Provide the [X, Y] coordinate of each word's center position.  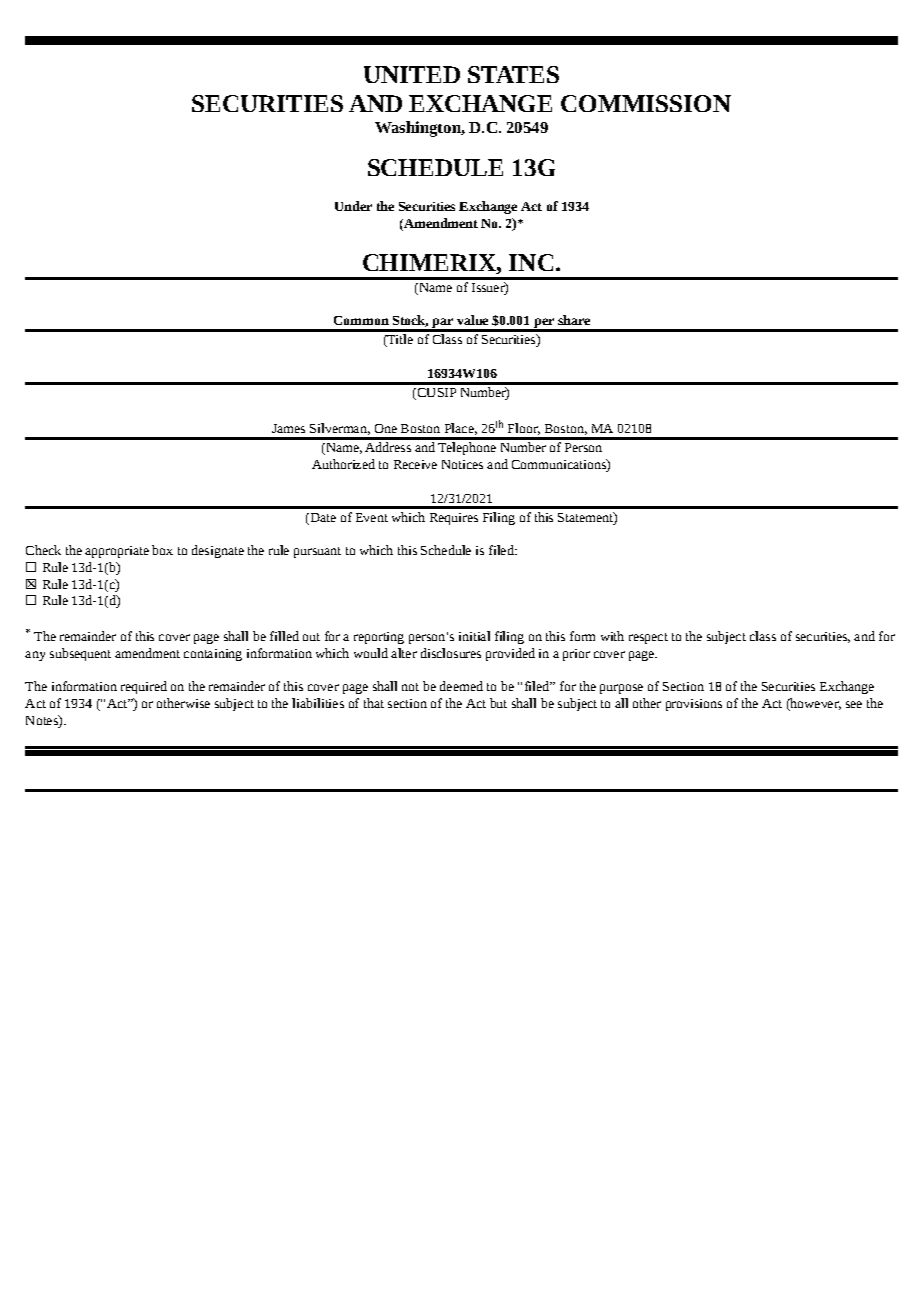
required [144, 687]
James [288, 428]
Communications [560, 465]
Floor [524, 429]
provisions [694, 705]
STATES [513, 74]
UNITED [412, 74]
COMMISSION [646, 103]
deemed [461, 686]
